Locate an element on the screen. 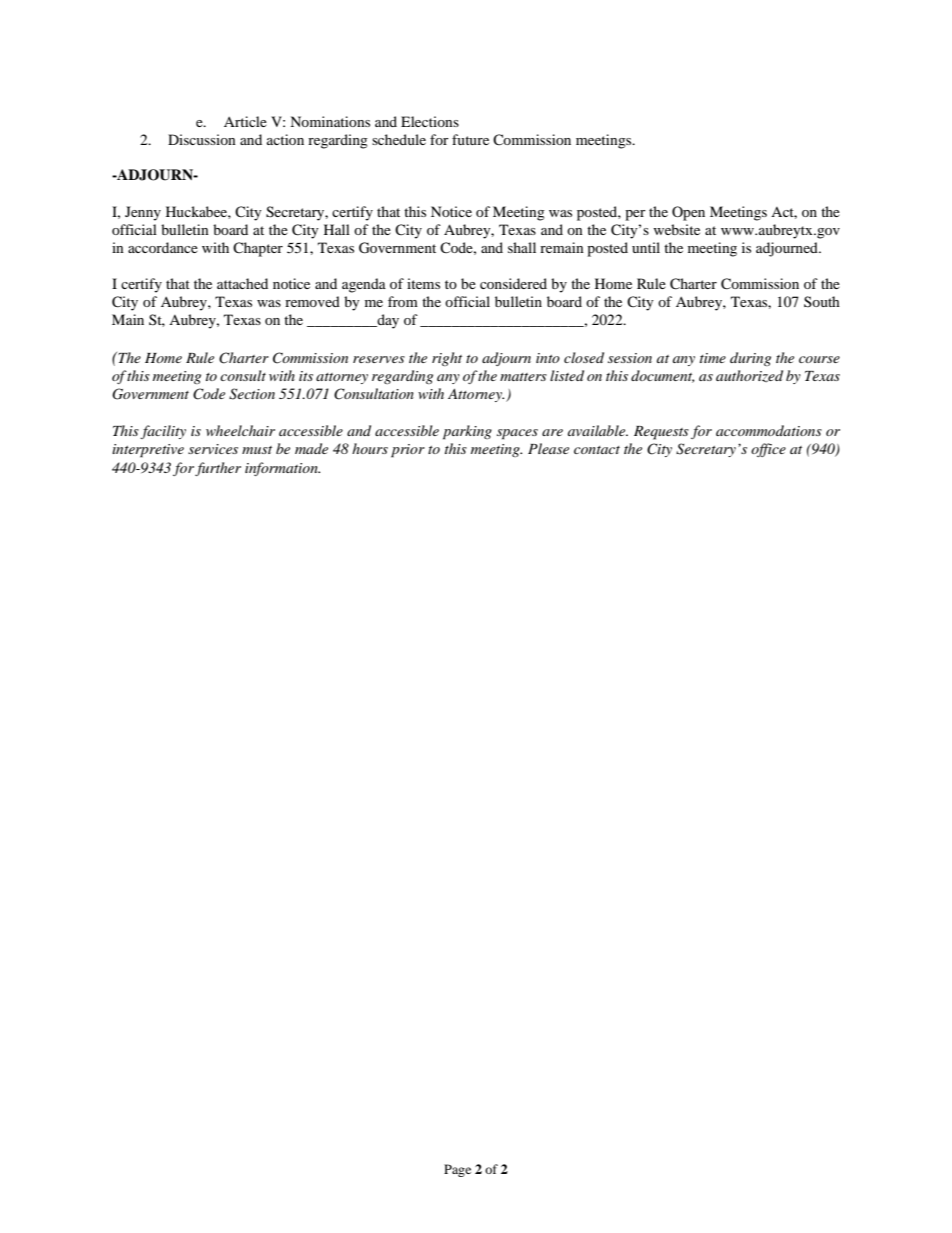 This screenshot has width=952, height=1233. contact is located at coordinates (597, 450).
